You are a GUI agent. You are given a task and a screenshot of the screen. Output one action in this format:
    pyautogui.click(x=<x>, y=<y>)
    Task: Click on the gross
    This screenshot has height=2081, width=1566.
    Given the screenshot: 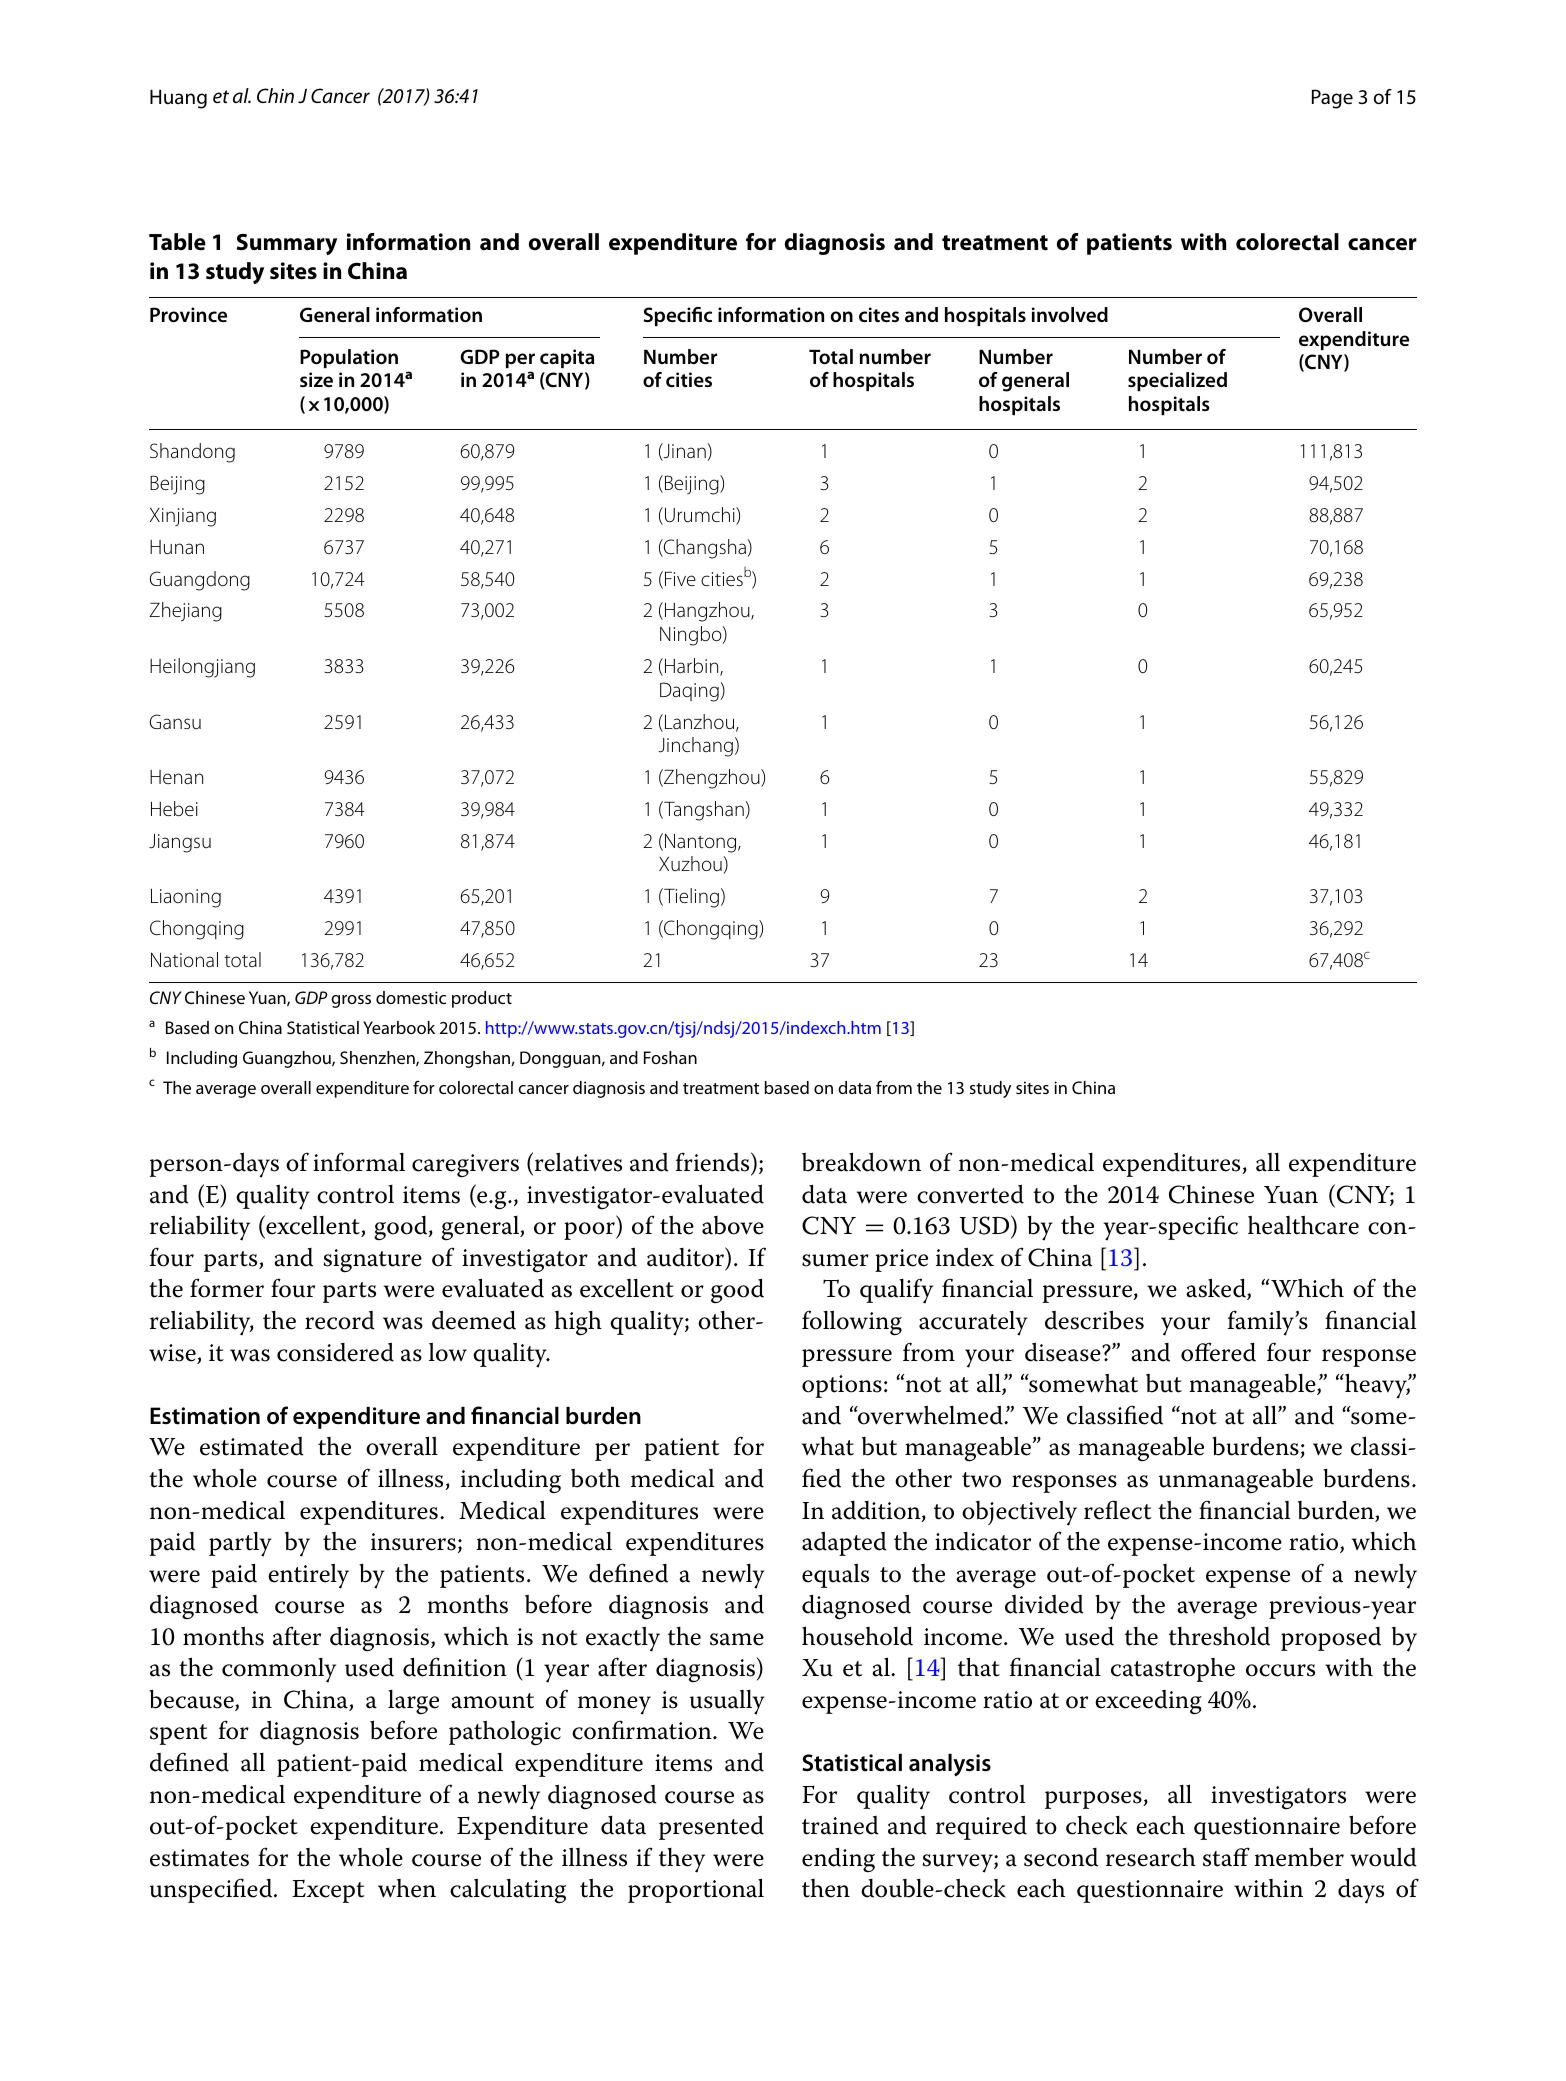 What is the action you would take?
    pyautogui.click(x=351, y=1001)
